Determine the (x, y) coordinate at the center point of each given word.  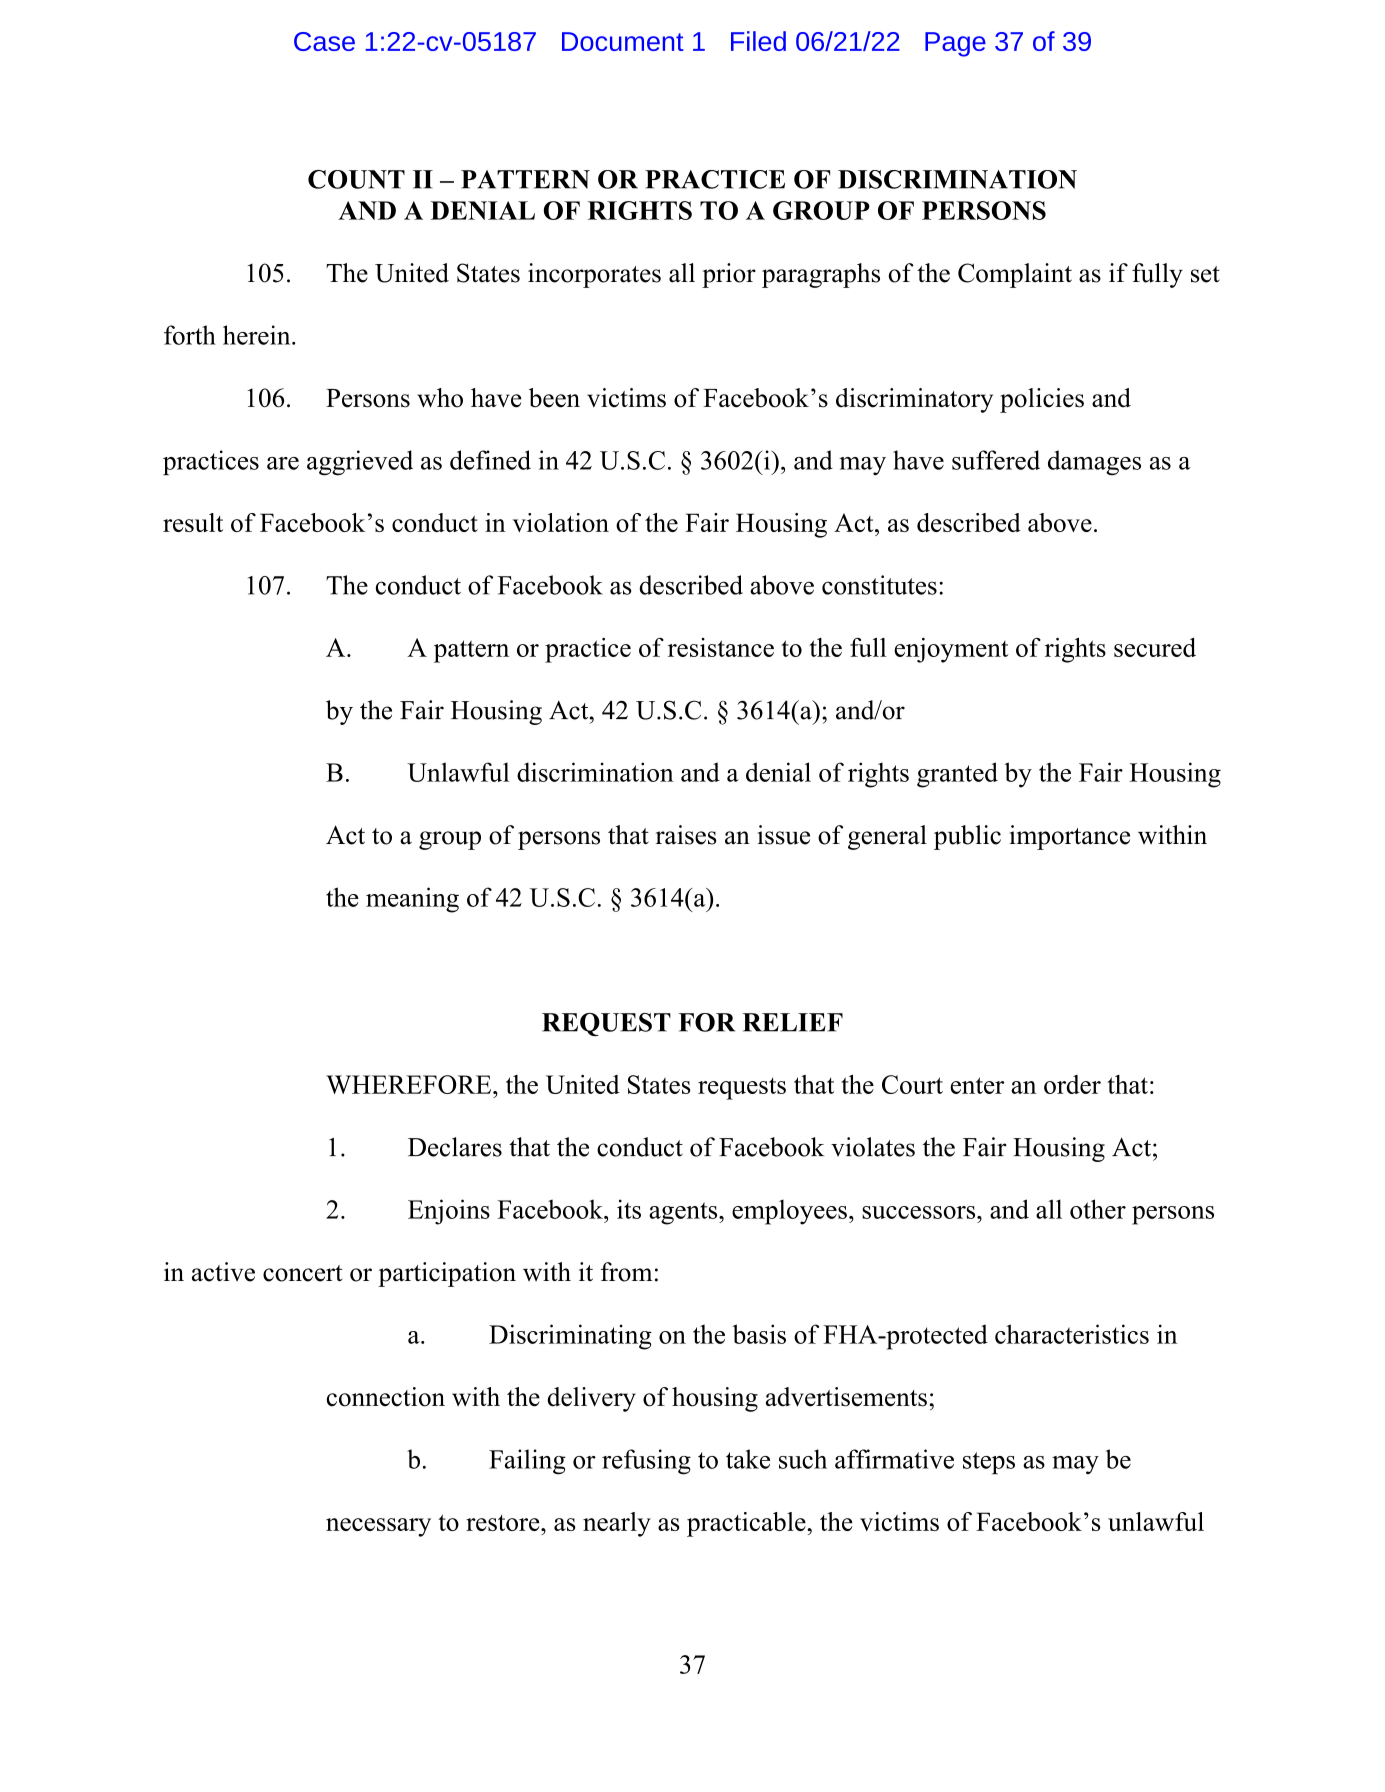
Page (955, 44)
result (193, 522)
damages (1094, 463)
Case (324, 41)
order (1072, 1084)
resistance (721, 647)
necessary (378, 1527)
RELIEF (793, 1022)
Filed (758, 41)
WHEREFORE (410, 1084)
